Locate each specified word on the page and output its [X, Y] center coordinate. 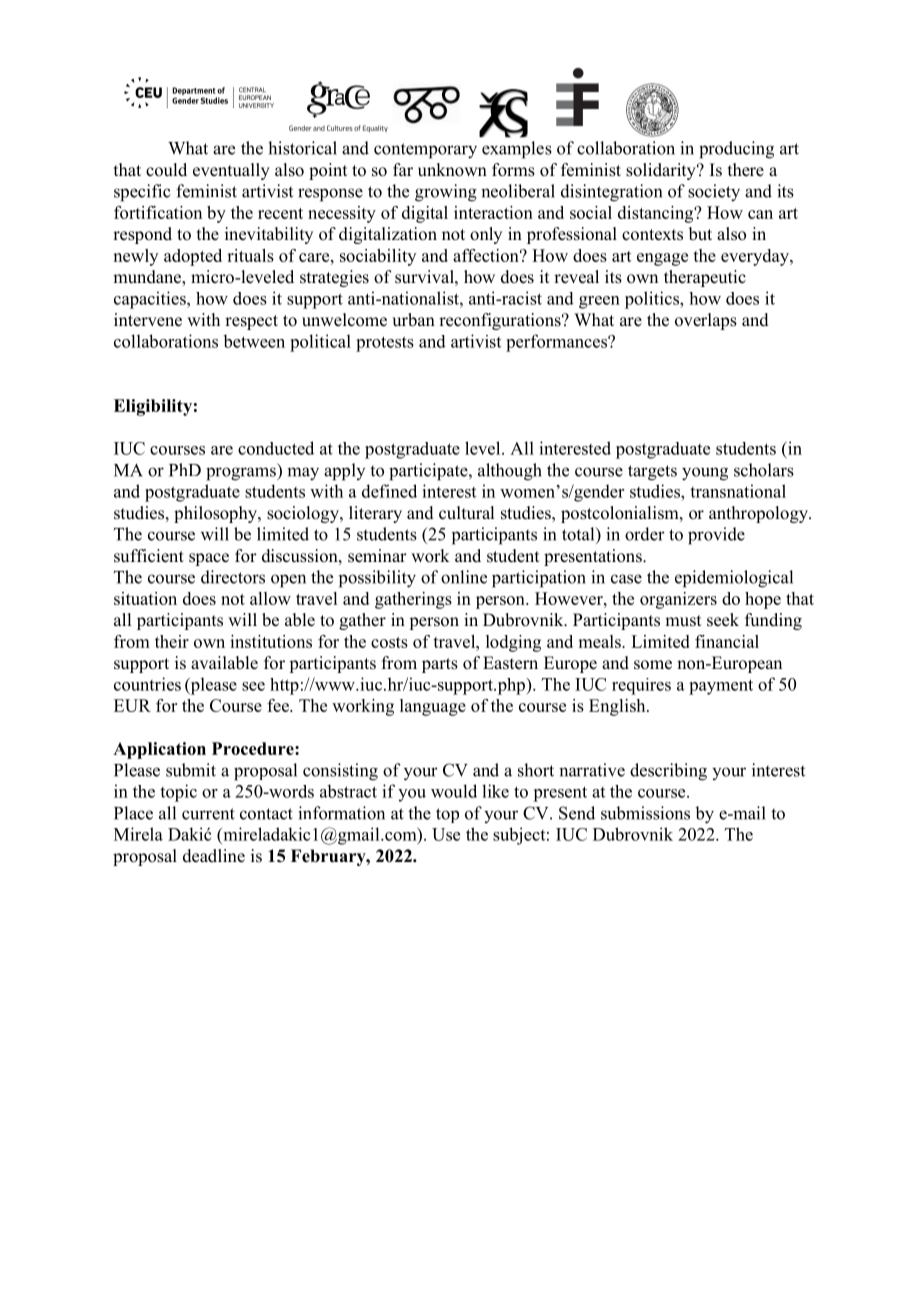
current [208, 814]
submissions [645, 813]
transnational [738, 491]
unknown [452, 170]
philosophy [216, 514]
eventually [231, 171]
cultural [466, 513]
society [714, 193]
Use [446, 834]
